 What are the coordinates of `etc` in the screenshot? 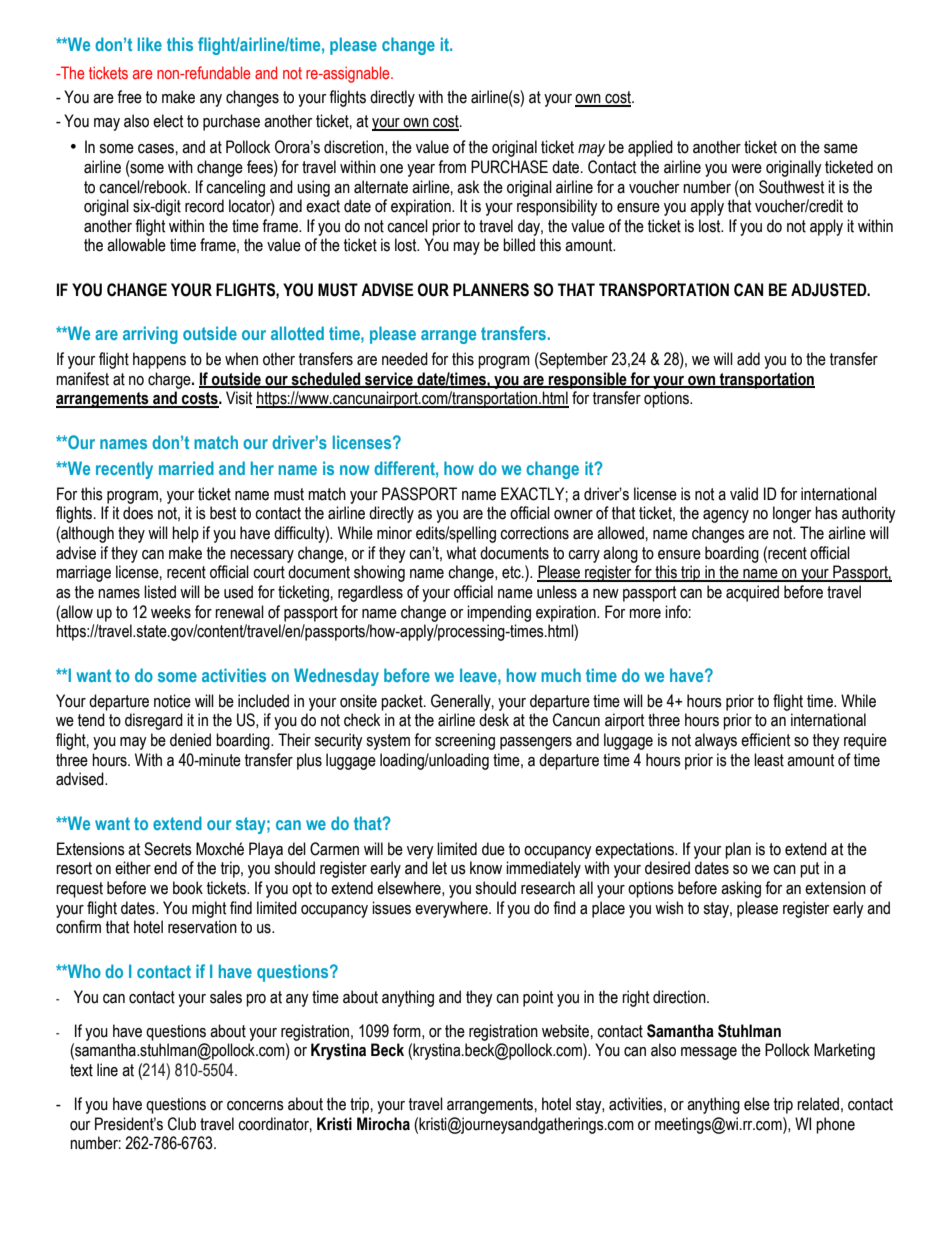 It's located at (512, 572).
